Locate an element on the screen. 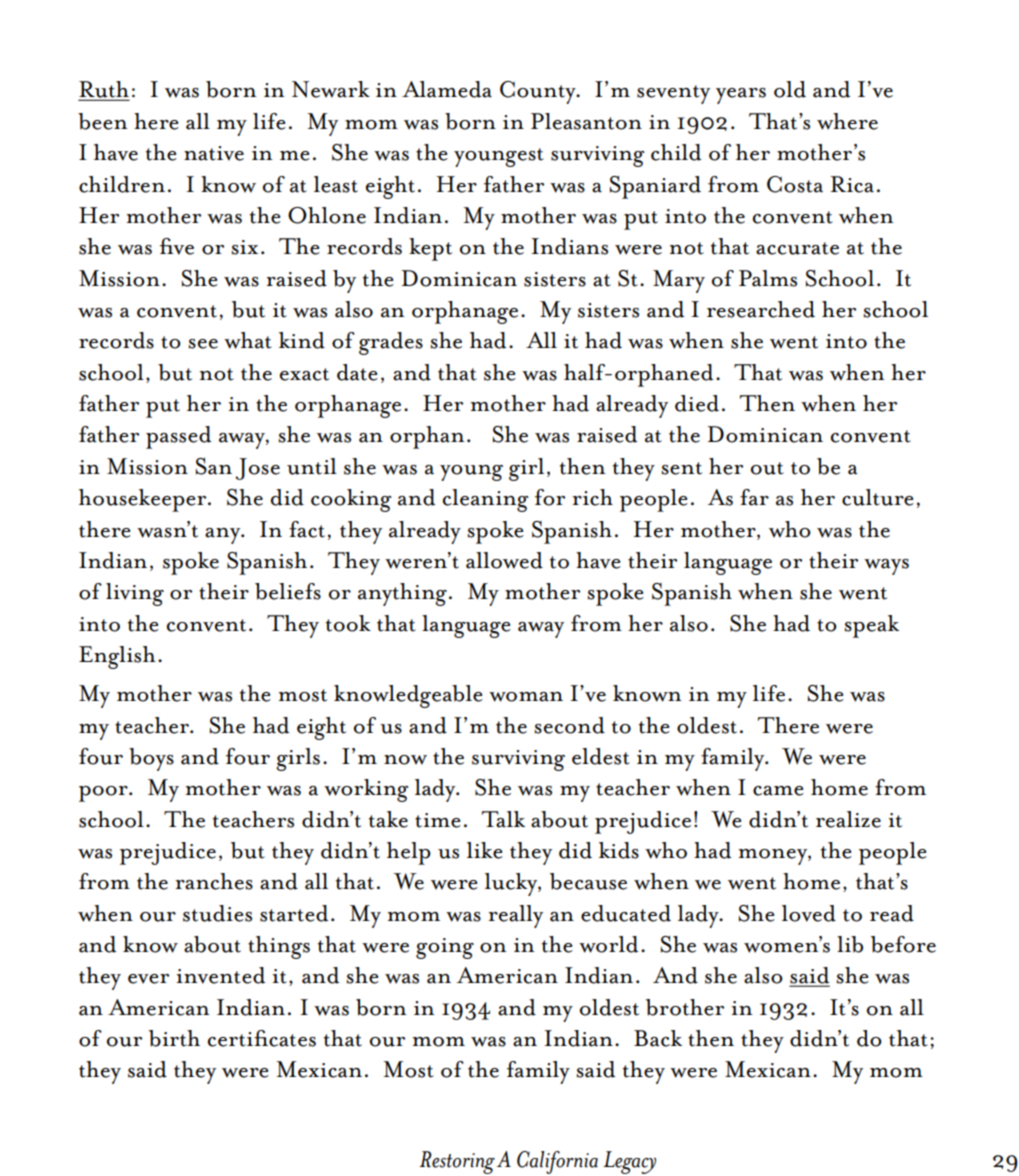 This screenshot has height=1176, width=1019. far is located at coordinates (754, 497).
